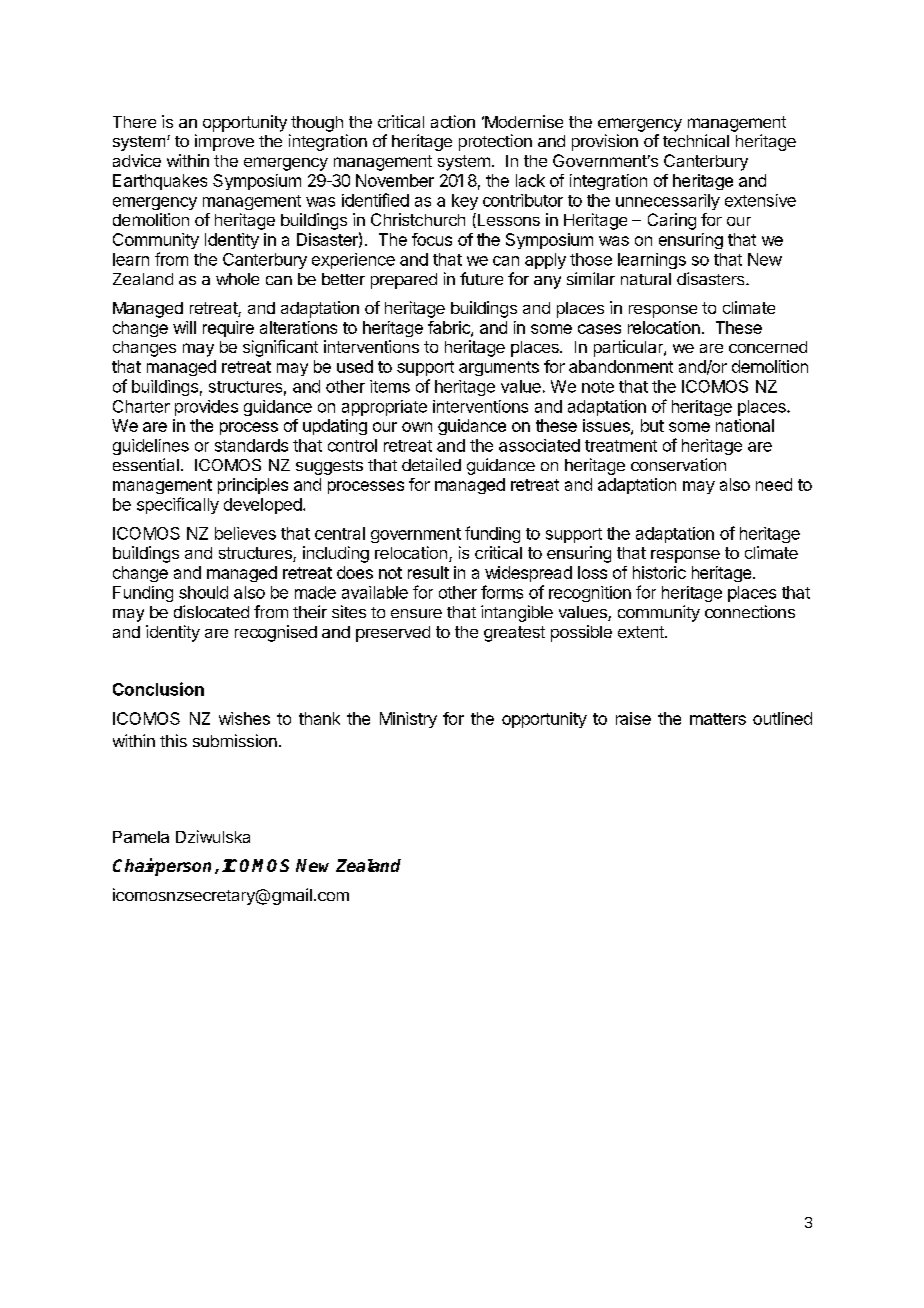 The image size is (924, 1308). Describe the element at coordinates (206, 408) in the page. I see `provides` at that location.
